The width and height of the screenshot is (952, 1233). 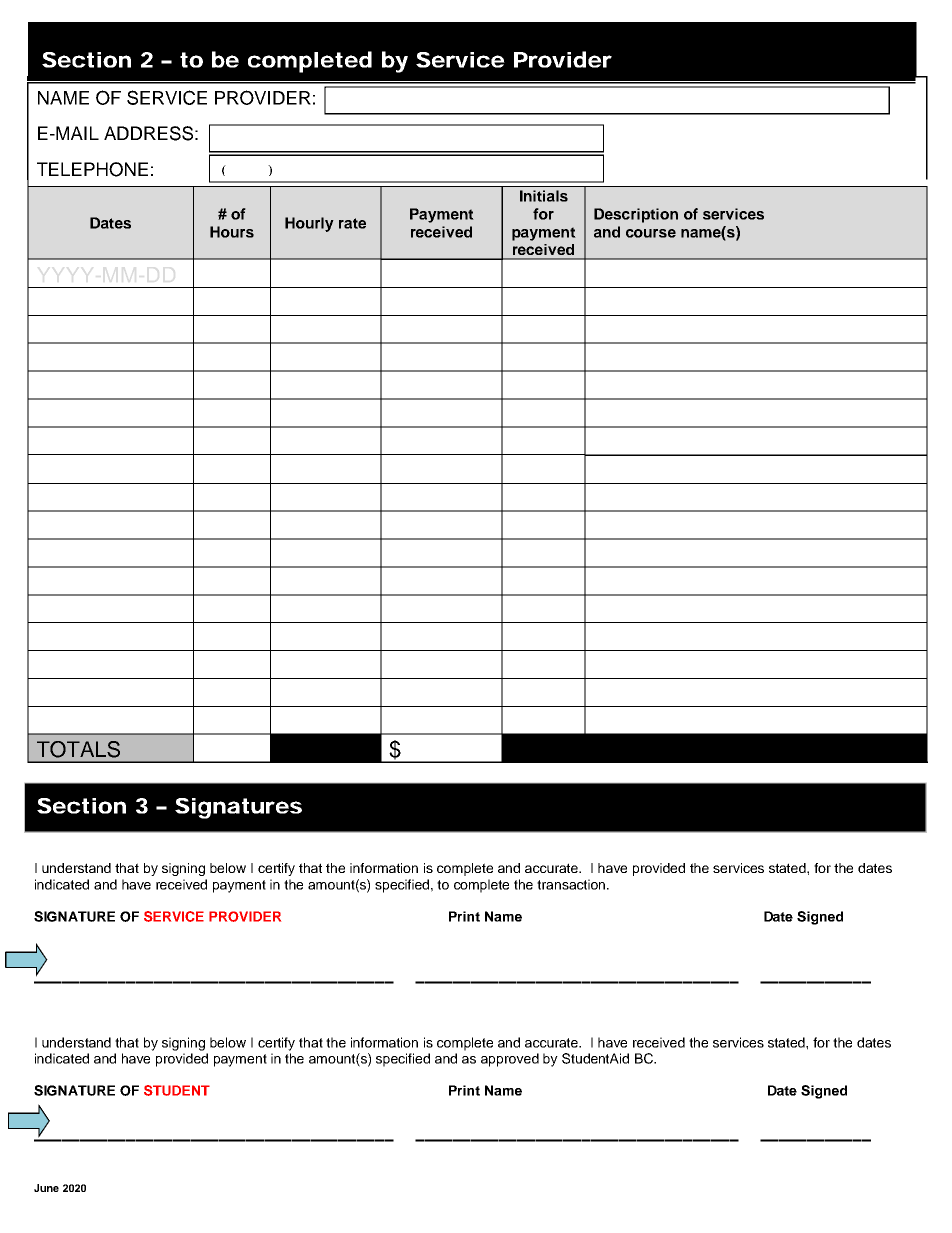 What do you see at coordinates (572, 884) in the screenshot?
I see `transaction` at bounding box center [572, 884].
